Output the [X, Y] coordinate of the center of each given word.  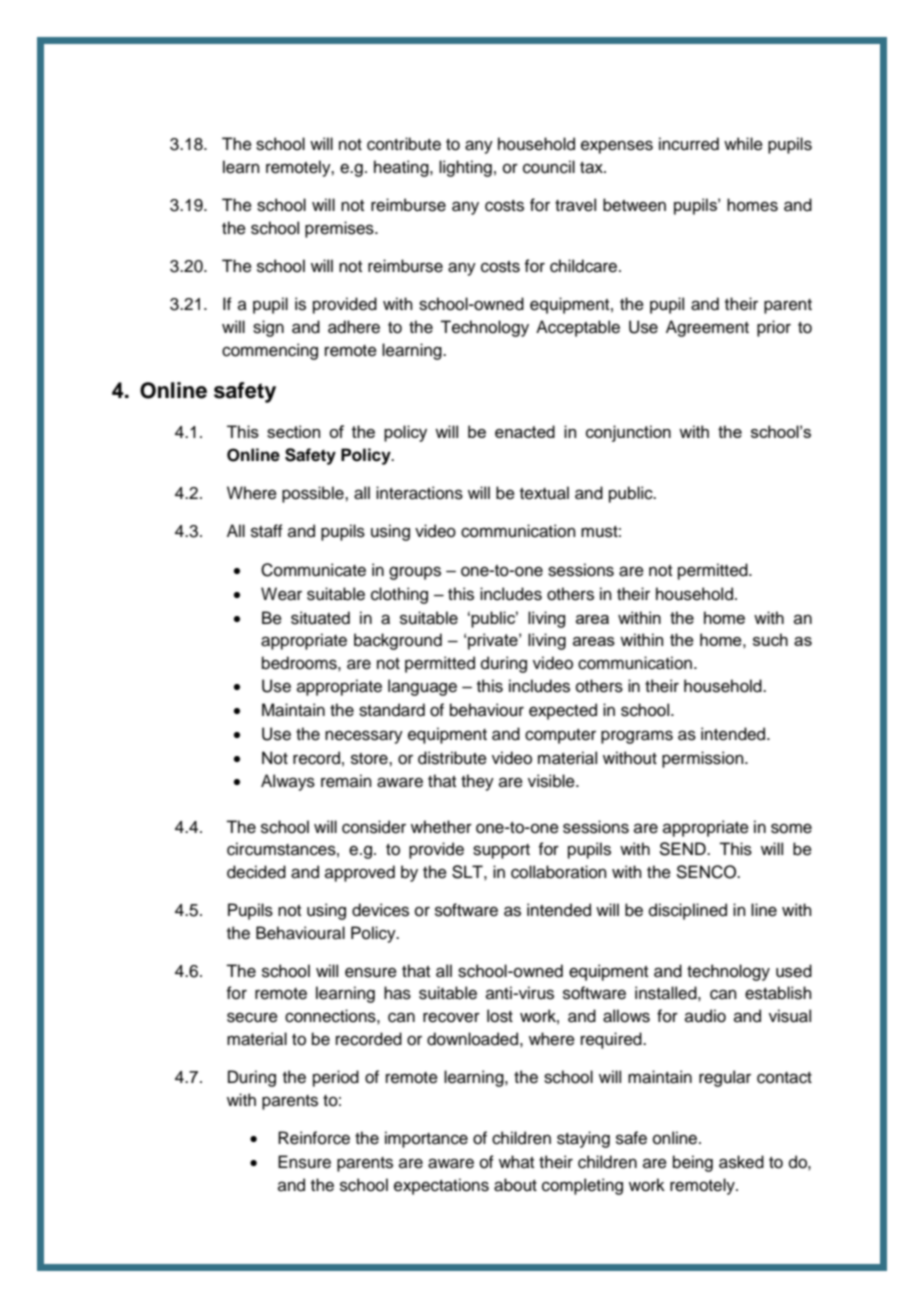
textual [544, 493]
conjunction [628, 433]
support [501, 851]
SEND [683, 849]
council [549, 167]
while [743, 144]
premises [340, 229]
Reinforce [314, 1138]
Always [288, 782]
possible [314, 494]
